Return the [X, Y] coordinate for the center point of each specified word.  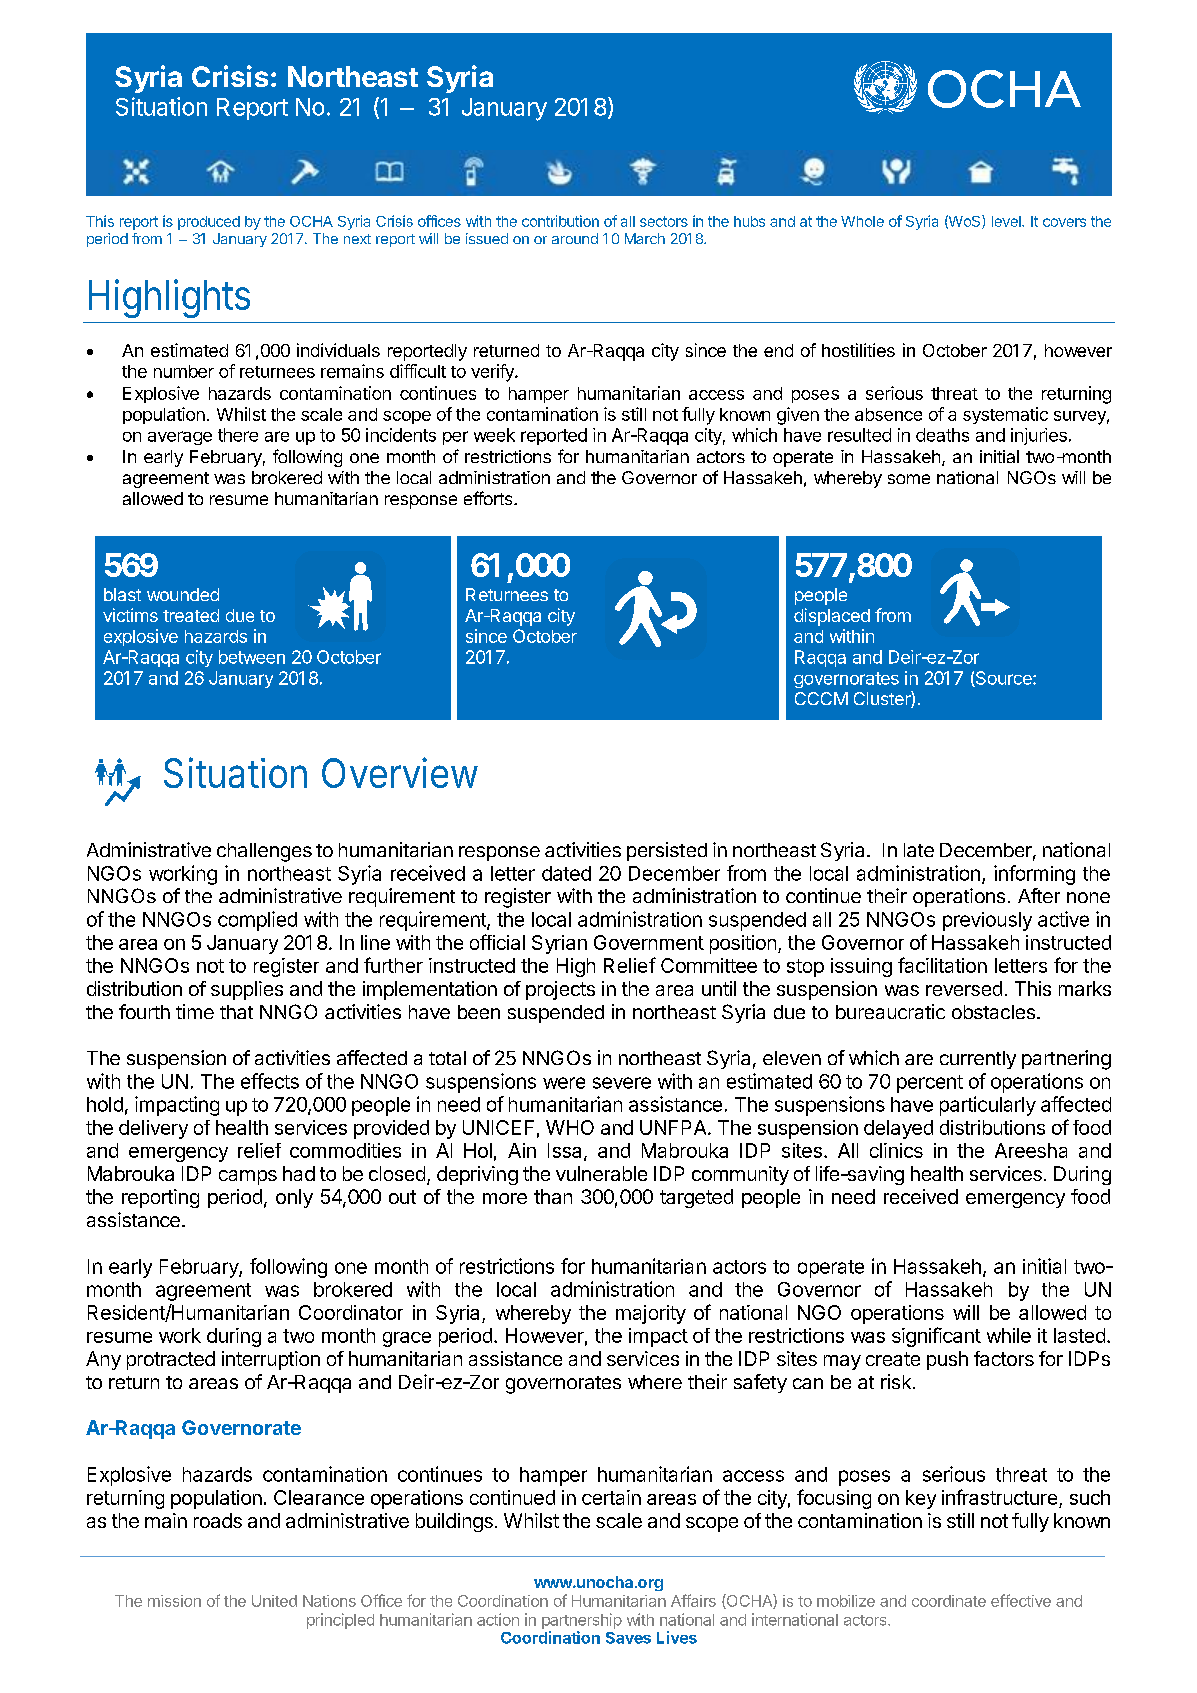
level [1007, 221]
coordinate [949, 1601]
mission [174, 1601]
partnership [582, 1621]
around [575, 238]
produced [209, 223]
